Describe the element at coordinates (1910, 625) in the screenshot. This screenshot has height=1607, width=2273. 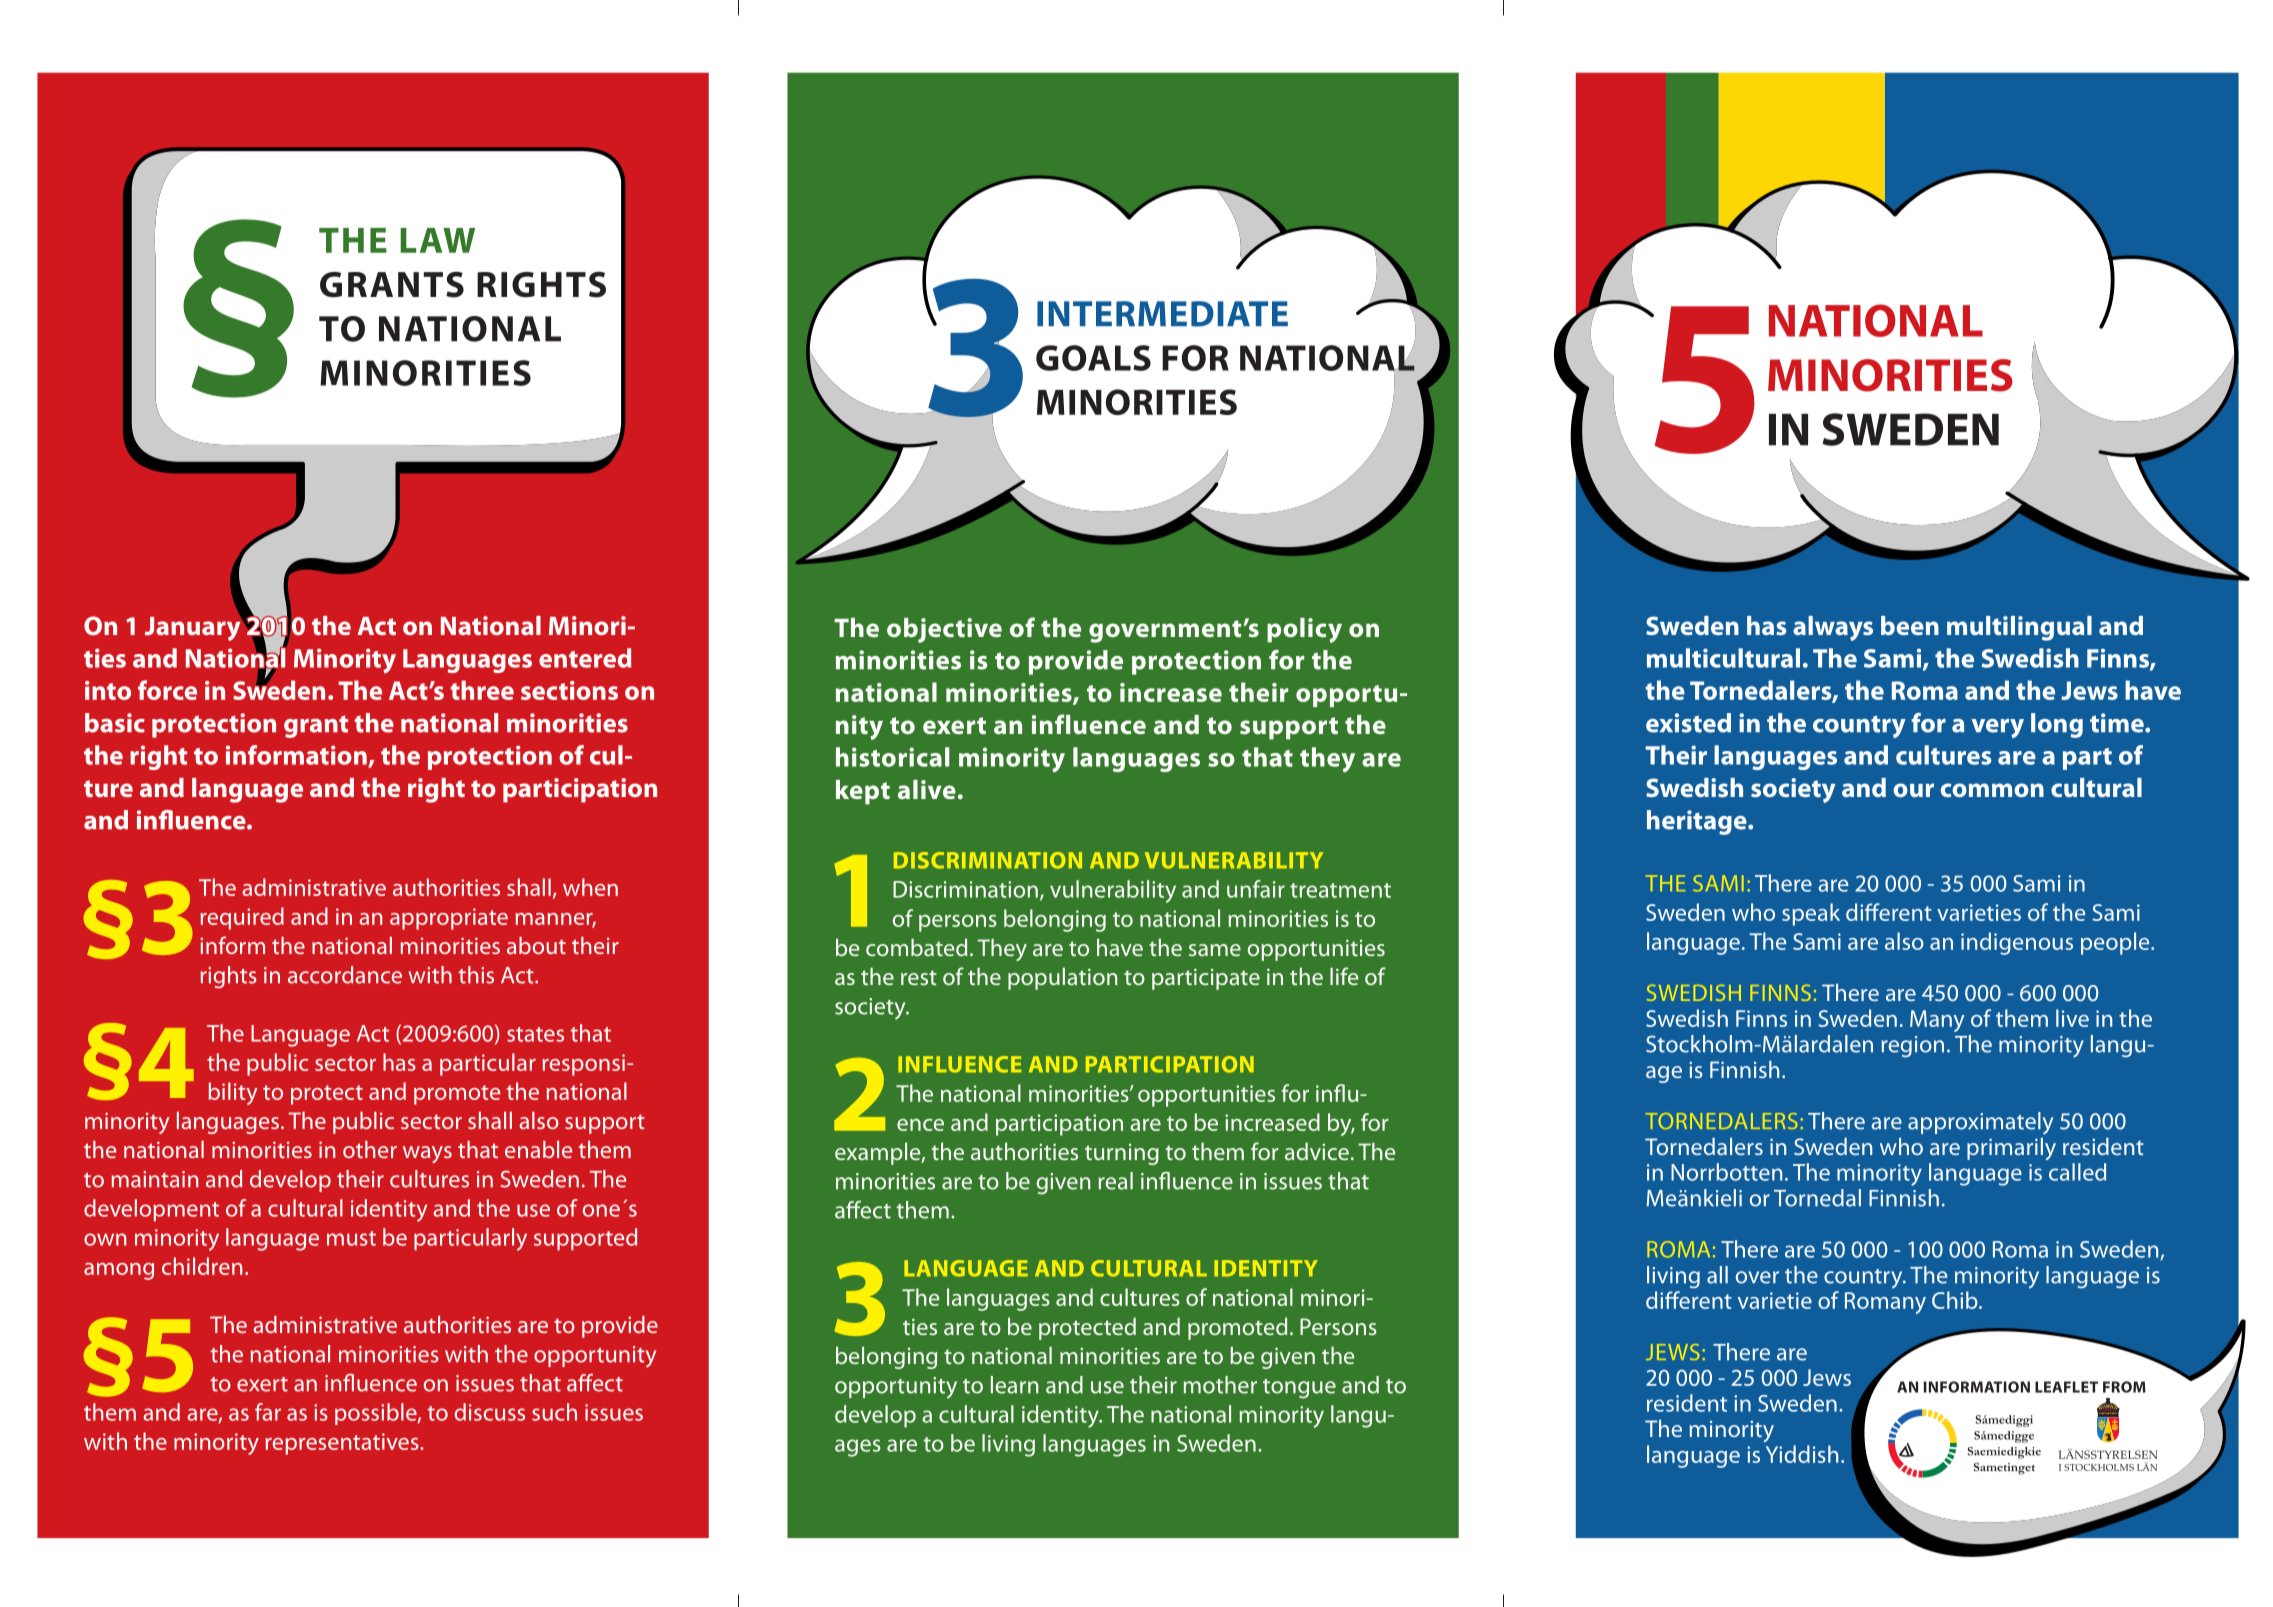
I see `been` at that location.
